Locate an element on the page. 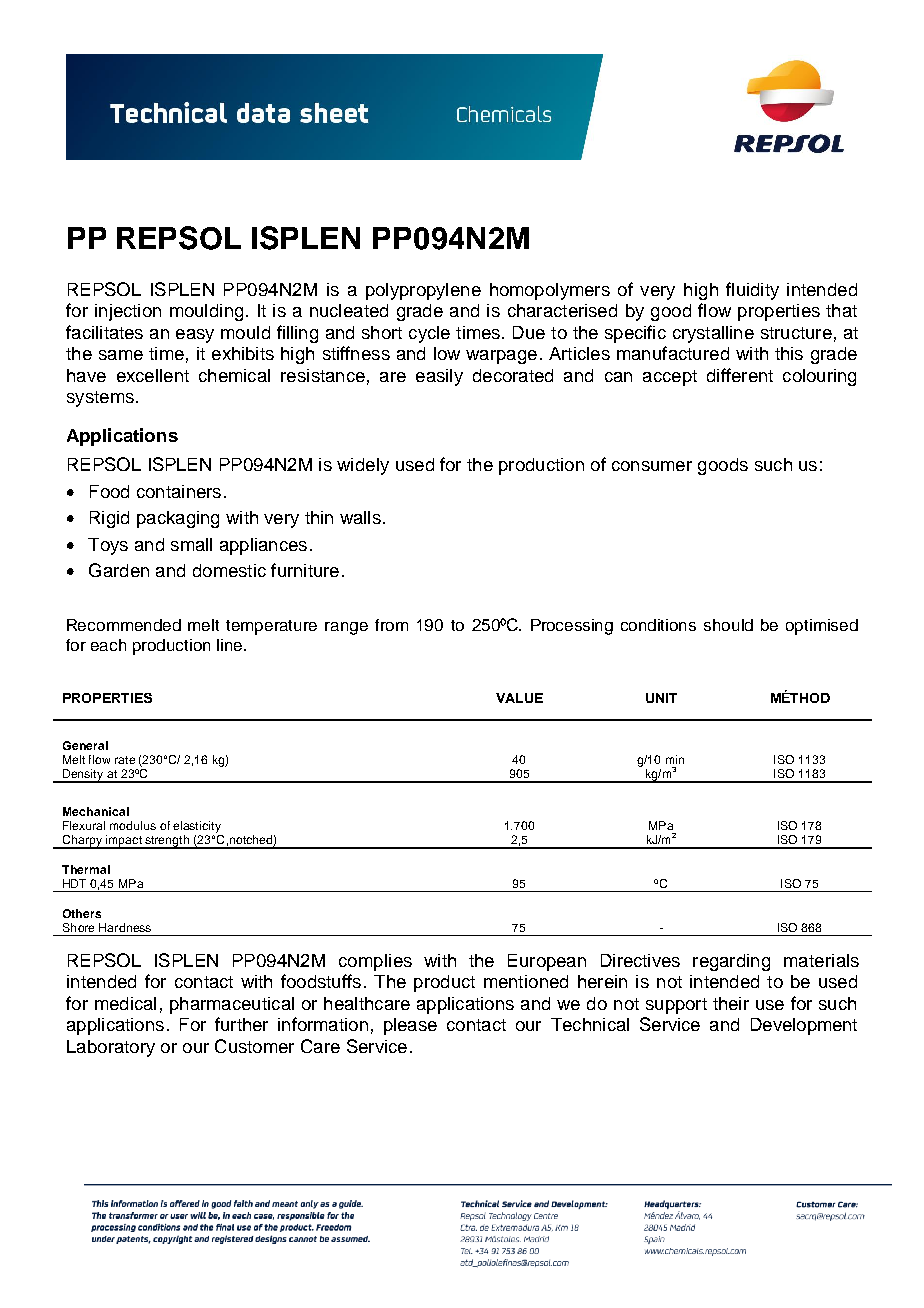 This image has height=1308, width=924. injection is located at coordinates (128, 312).
